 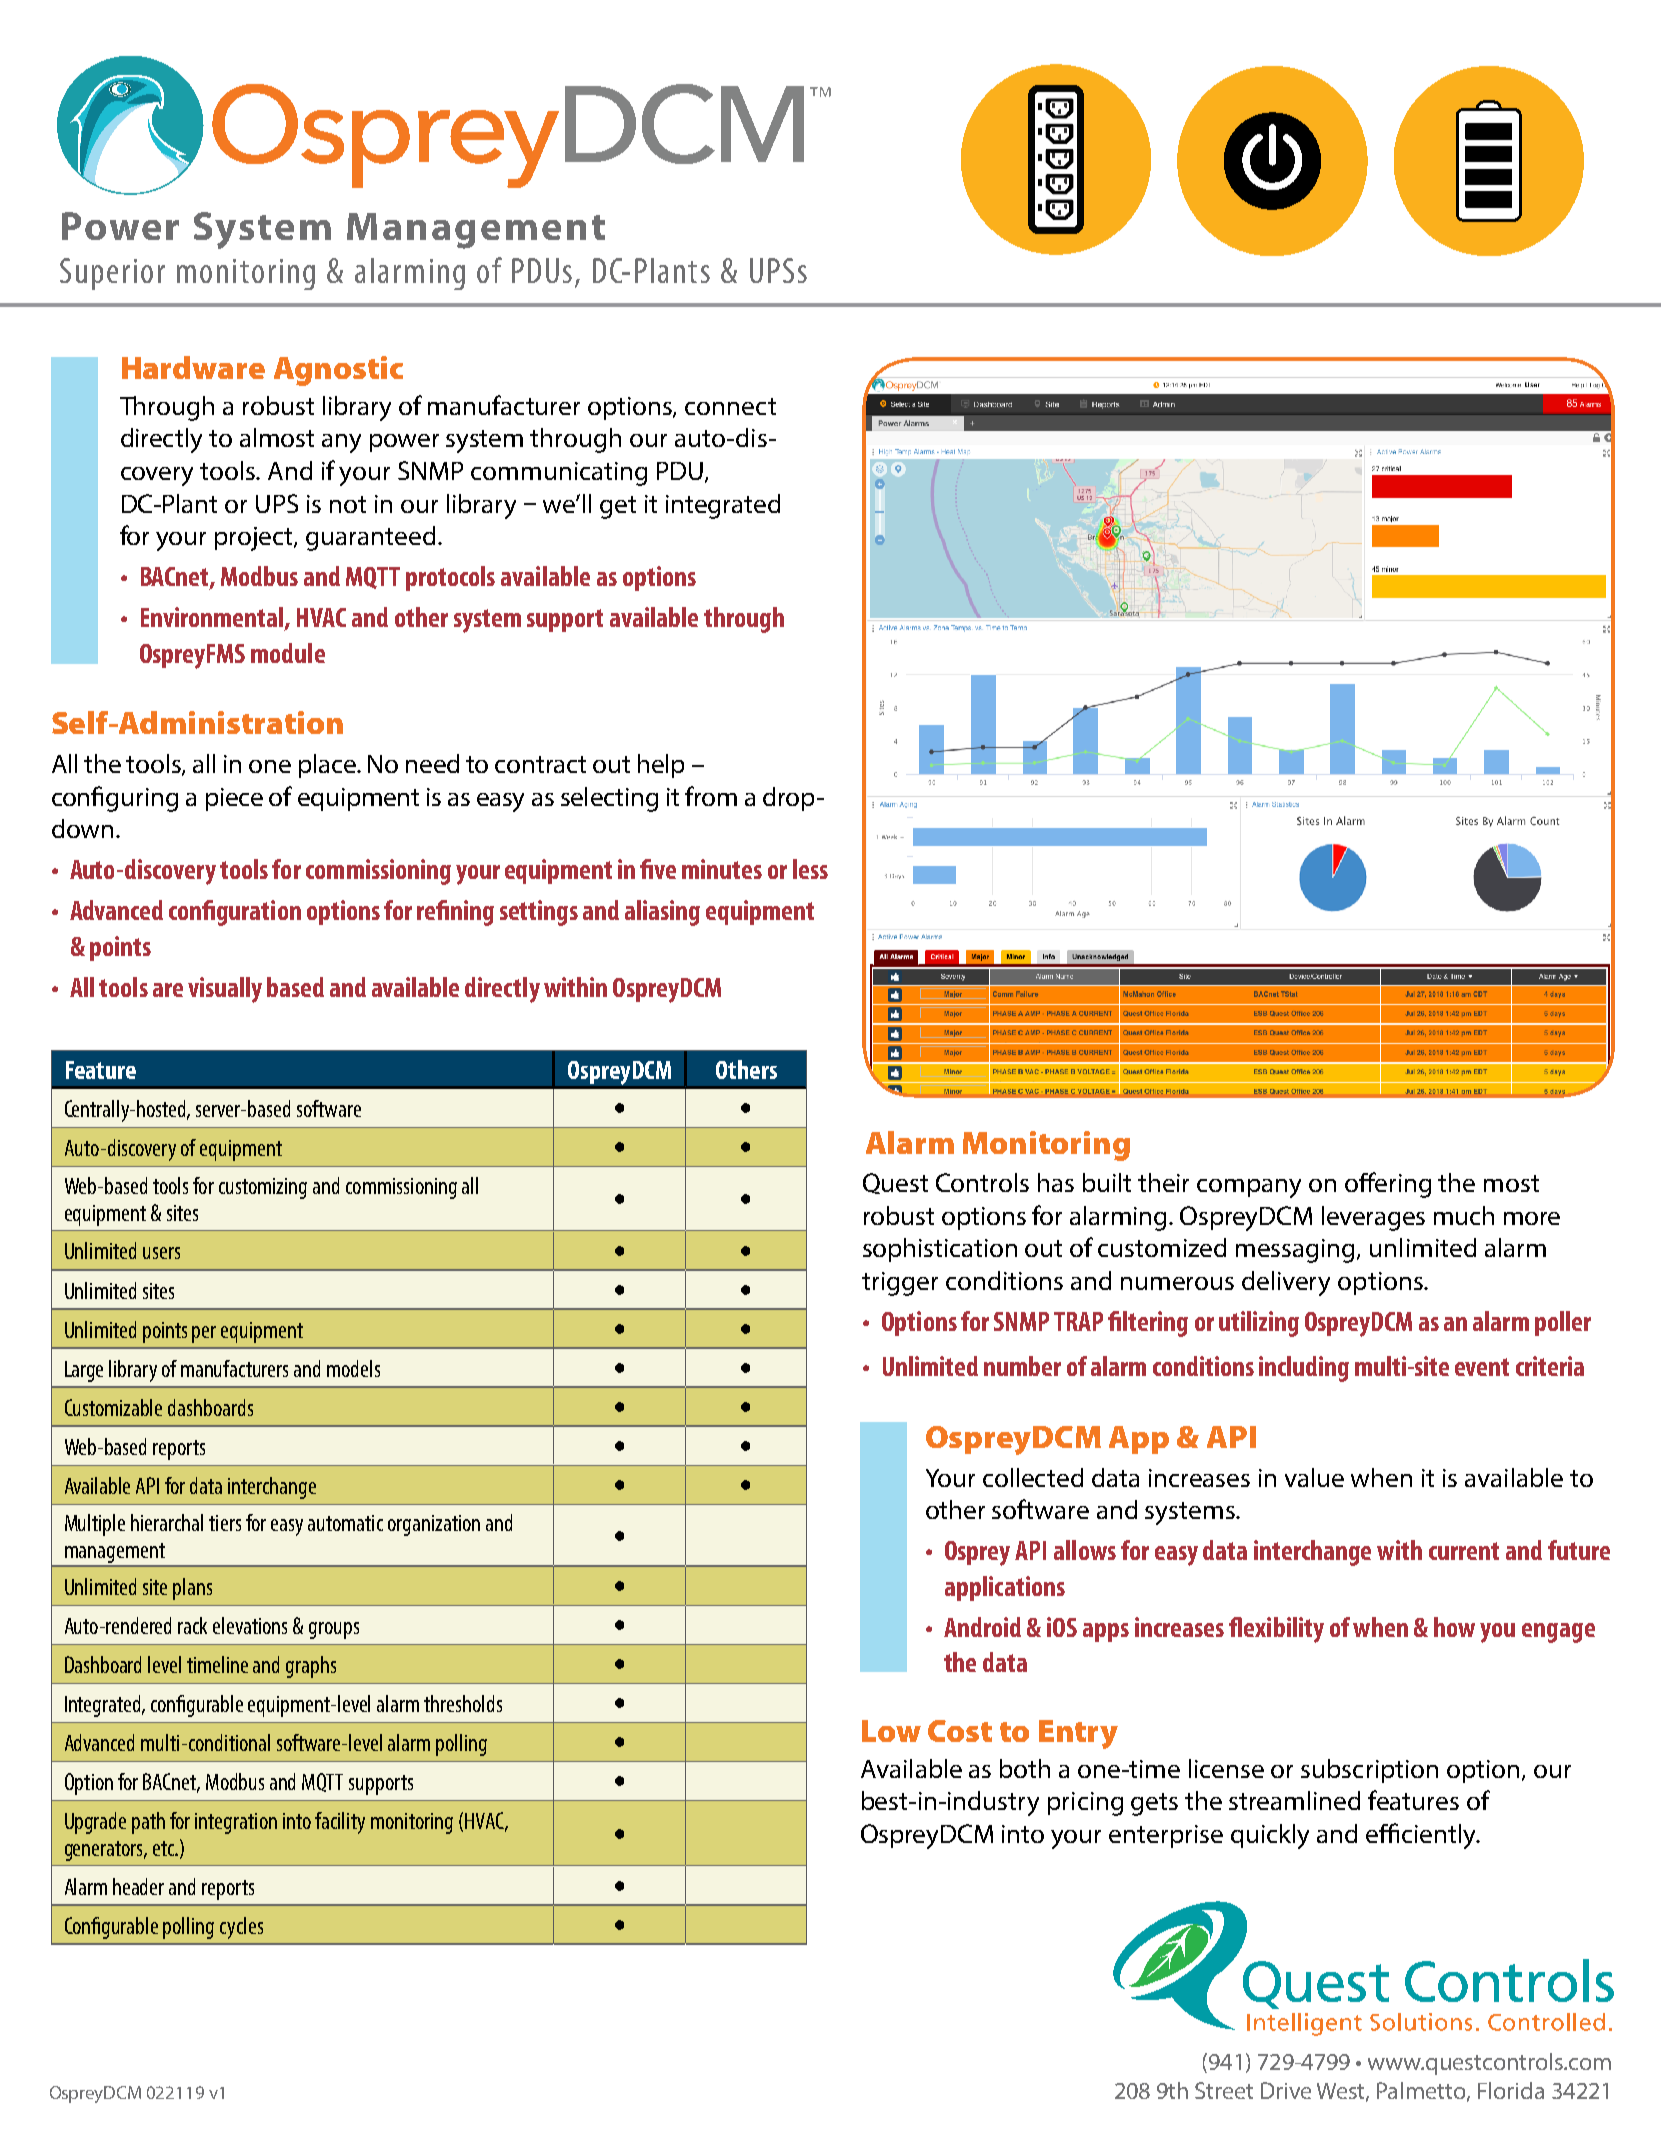 What do you see at coordinates (559, 474) in the screenshot?
I see `communicating` at bounding box center [559, 474].
